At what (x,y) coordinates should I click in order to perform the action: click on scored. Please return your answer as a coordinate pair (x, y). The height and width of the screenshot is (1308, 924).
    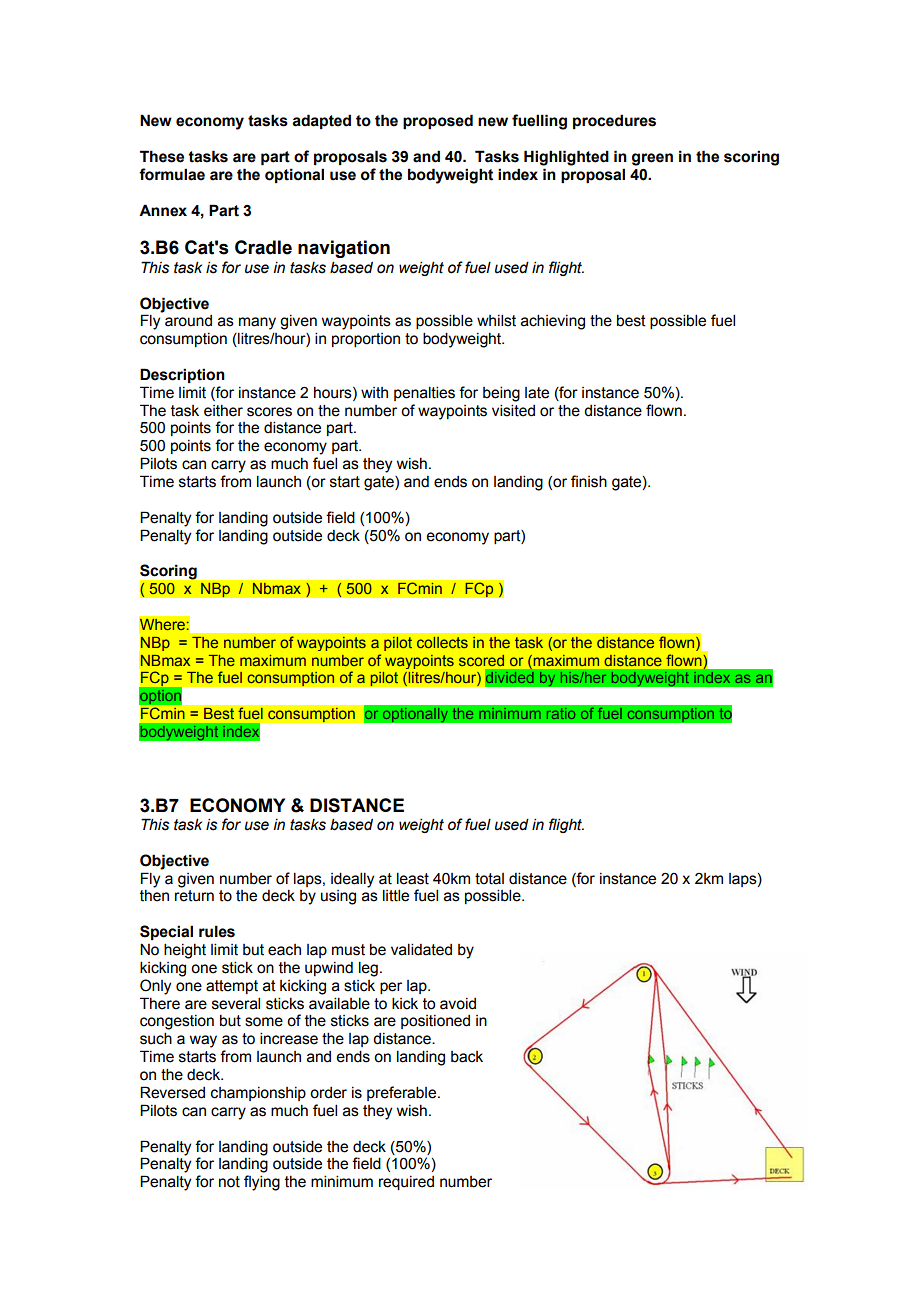
    Looking at the image, I should click on (481, 660).
